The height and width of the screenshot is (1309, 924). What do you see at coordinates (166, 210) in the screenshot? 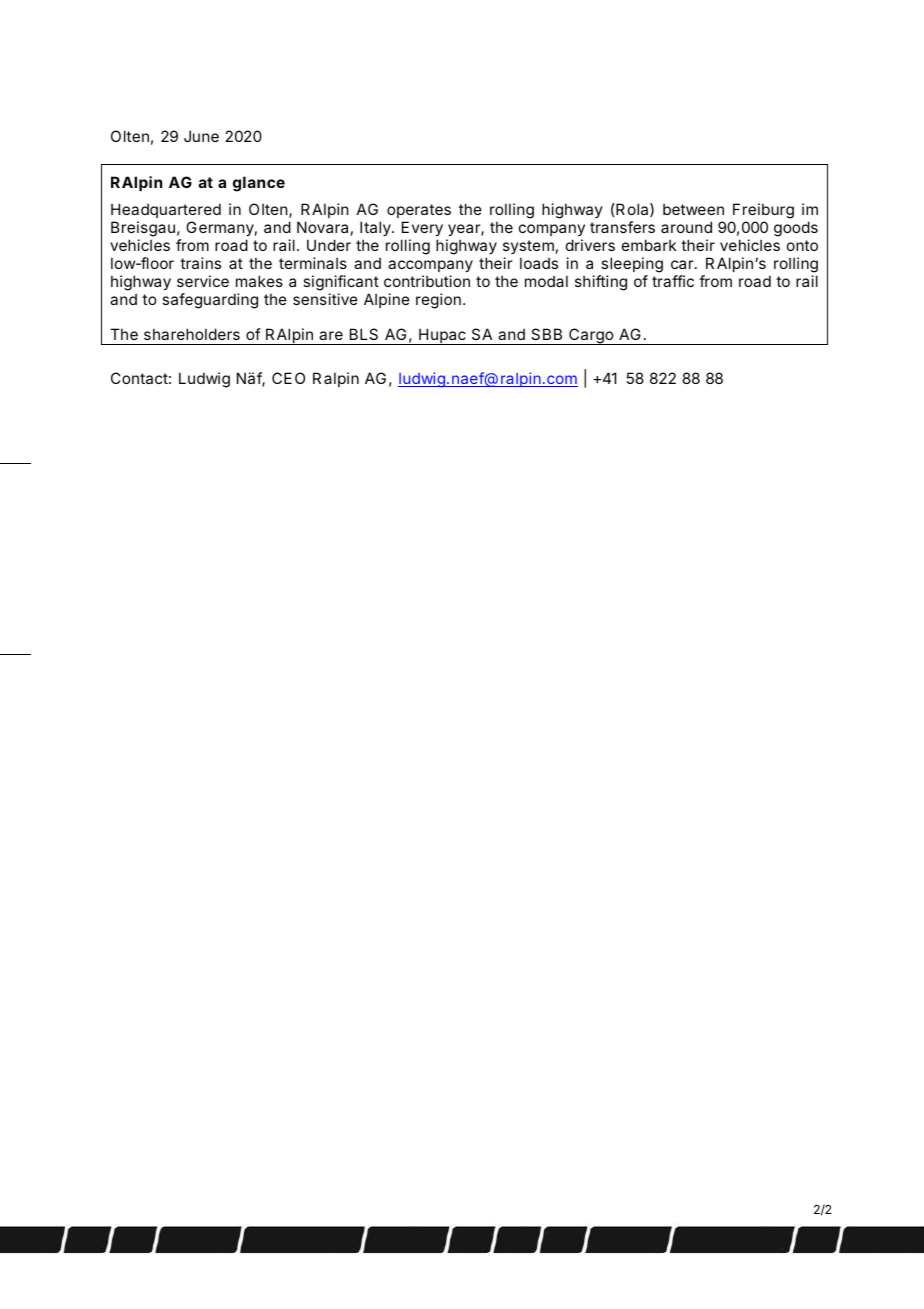
I see `Headquartered` at bounding box center [166, 210].
